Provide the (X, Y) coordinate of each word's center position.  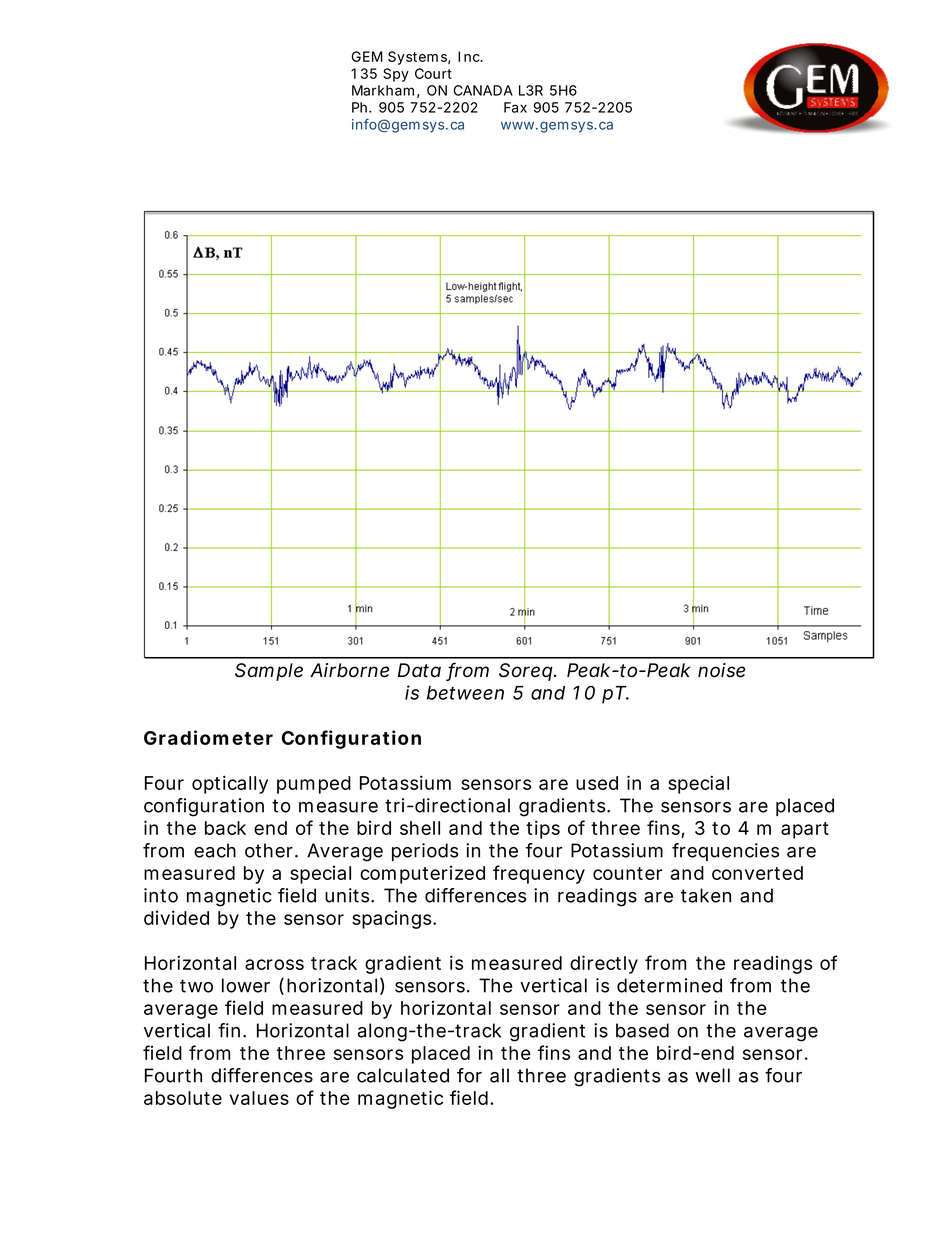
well (712, 1075)
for (469, 1075)
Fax (515, 107)
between (465, 693)
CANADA (483, 90)
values (259, 1098)
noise (721, 670)
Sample (269, 672)
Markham (383, 90)
